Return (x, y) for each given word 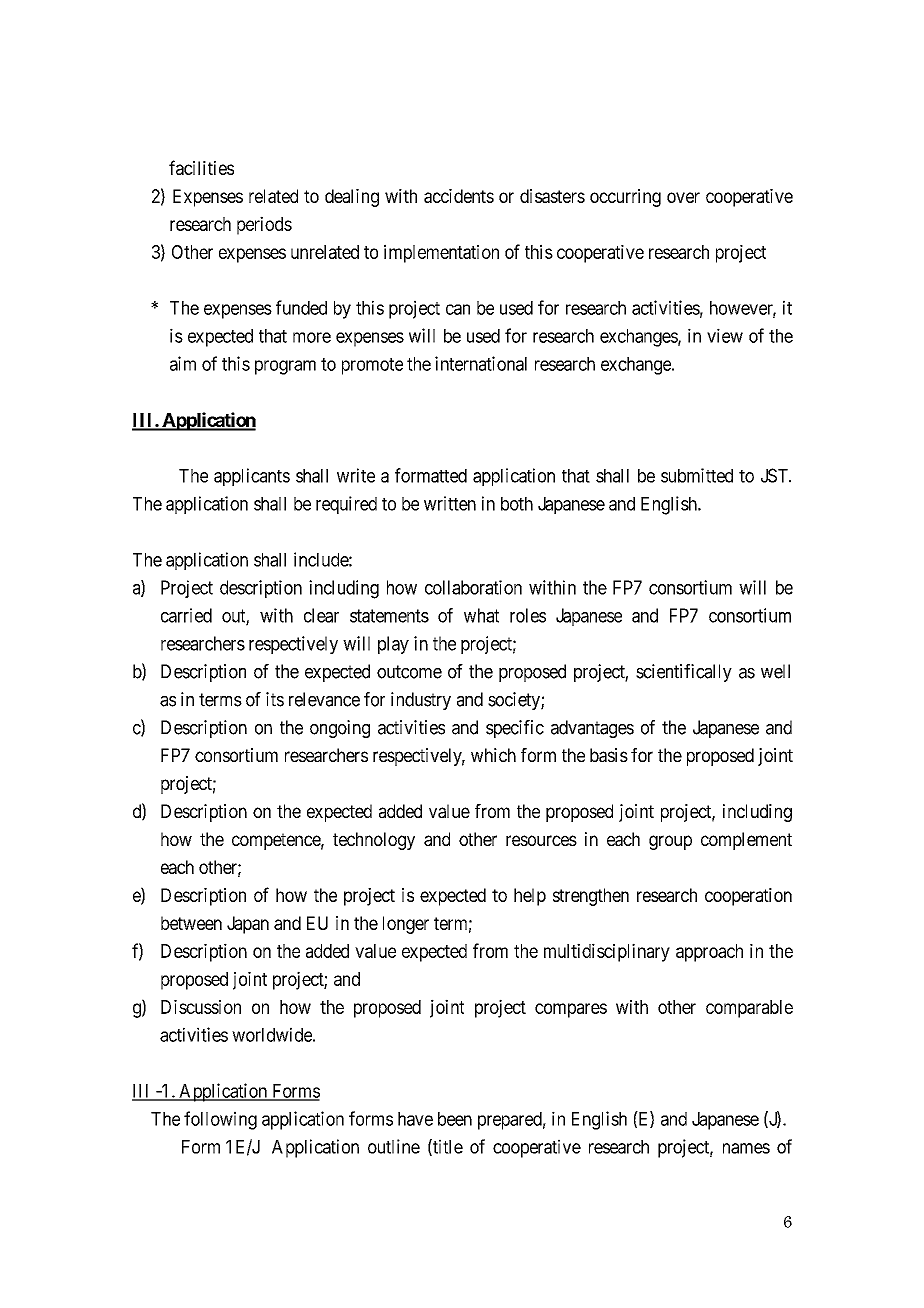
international (481, 363)
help (530, 897)
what (481, 615)
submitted (697, 475)
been (455, 1119)
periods (264, 225)
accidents (459, 196)
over (683, 197)
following (220, 1120)
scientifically (684, 673)
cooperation (748, 897)
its (275, 699)
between (191, 923)
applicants (252, 477)
